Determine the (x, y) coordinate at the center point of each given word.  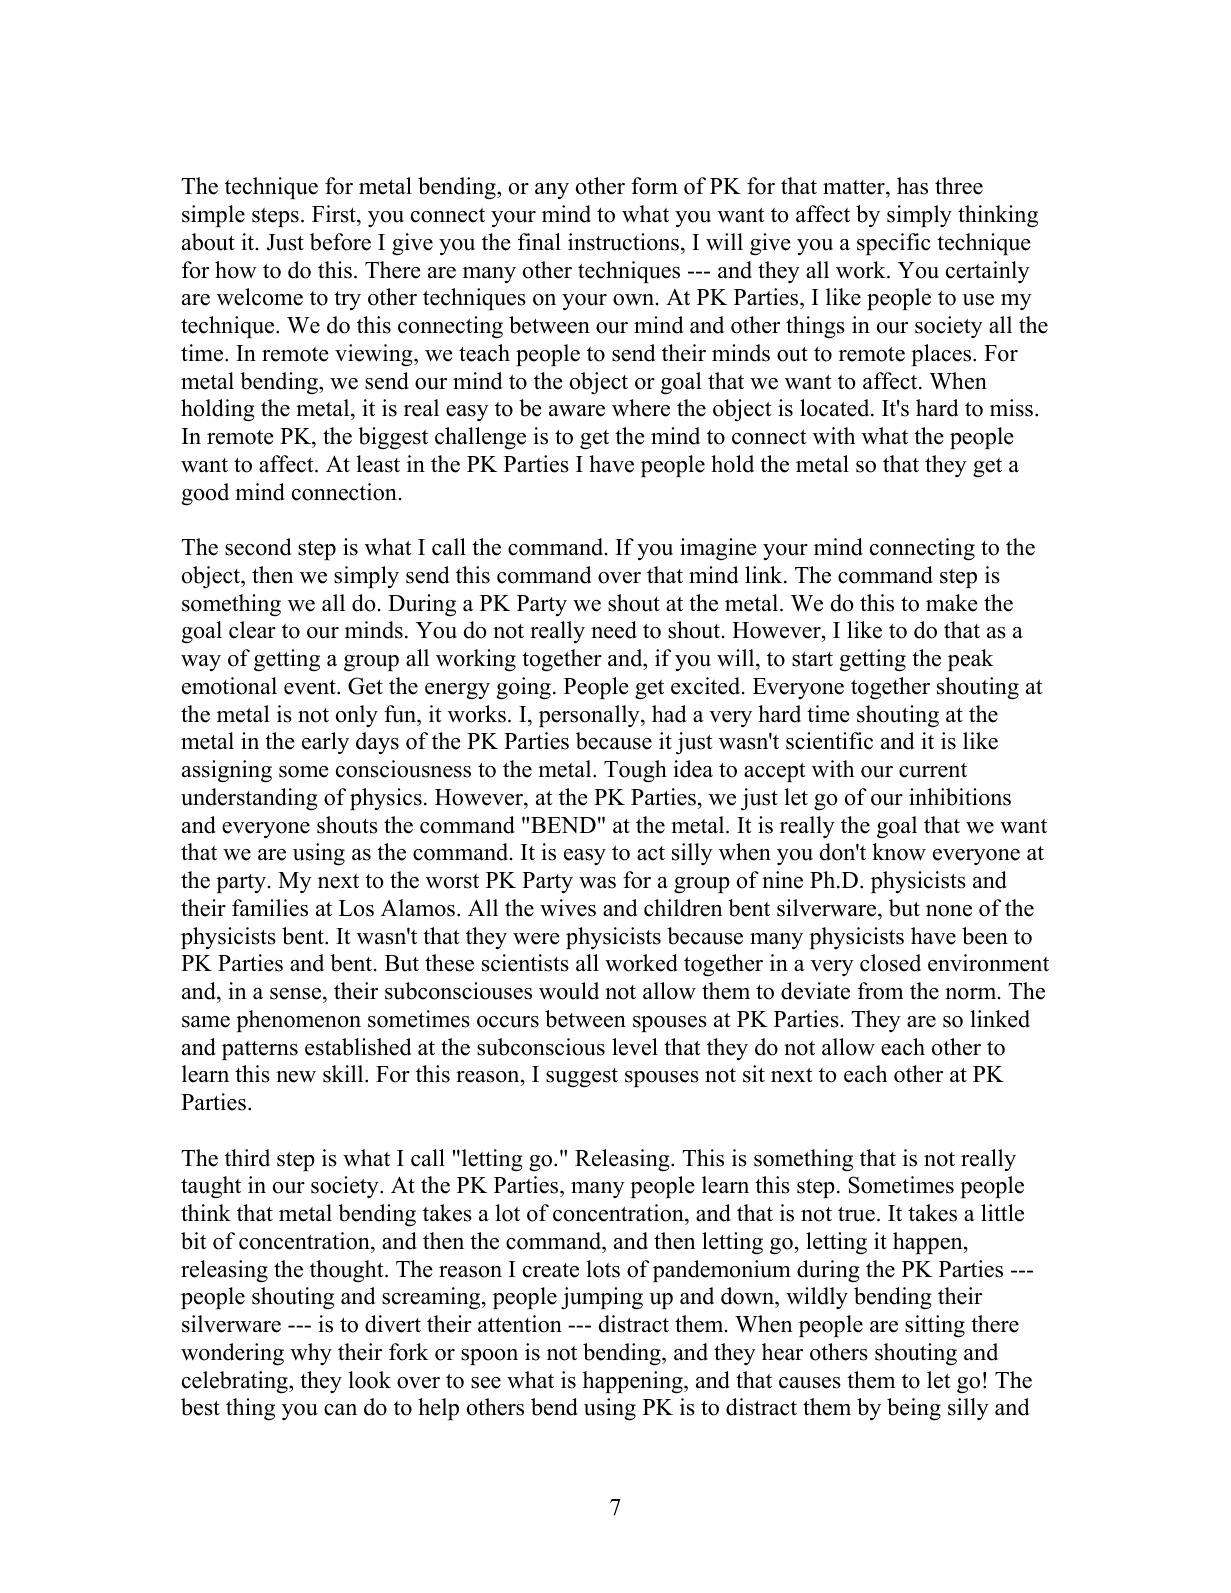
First (335, 214)
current (933, 770)
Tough (635, 771)
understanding (249, 799)
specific (894, 244)
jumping (602, 1298)
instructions (623, 242)
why (311, 1354)
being (914, 1409)
